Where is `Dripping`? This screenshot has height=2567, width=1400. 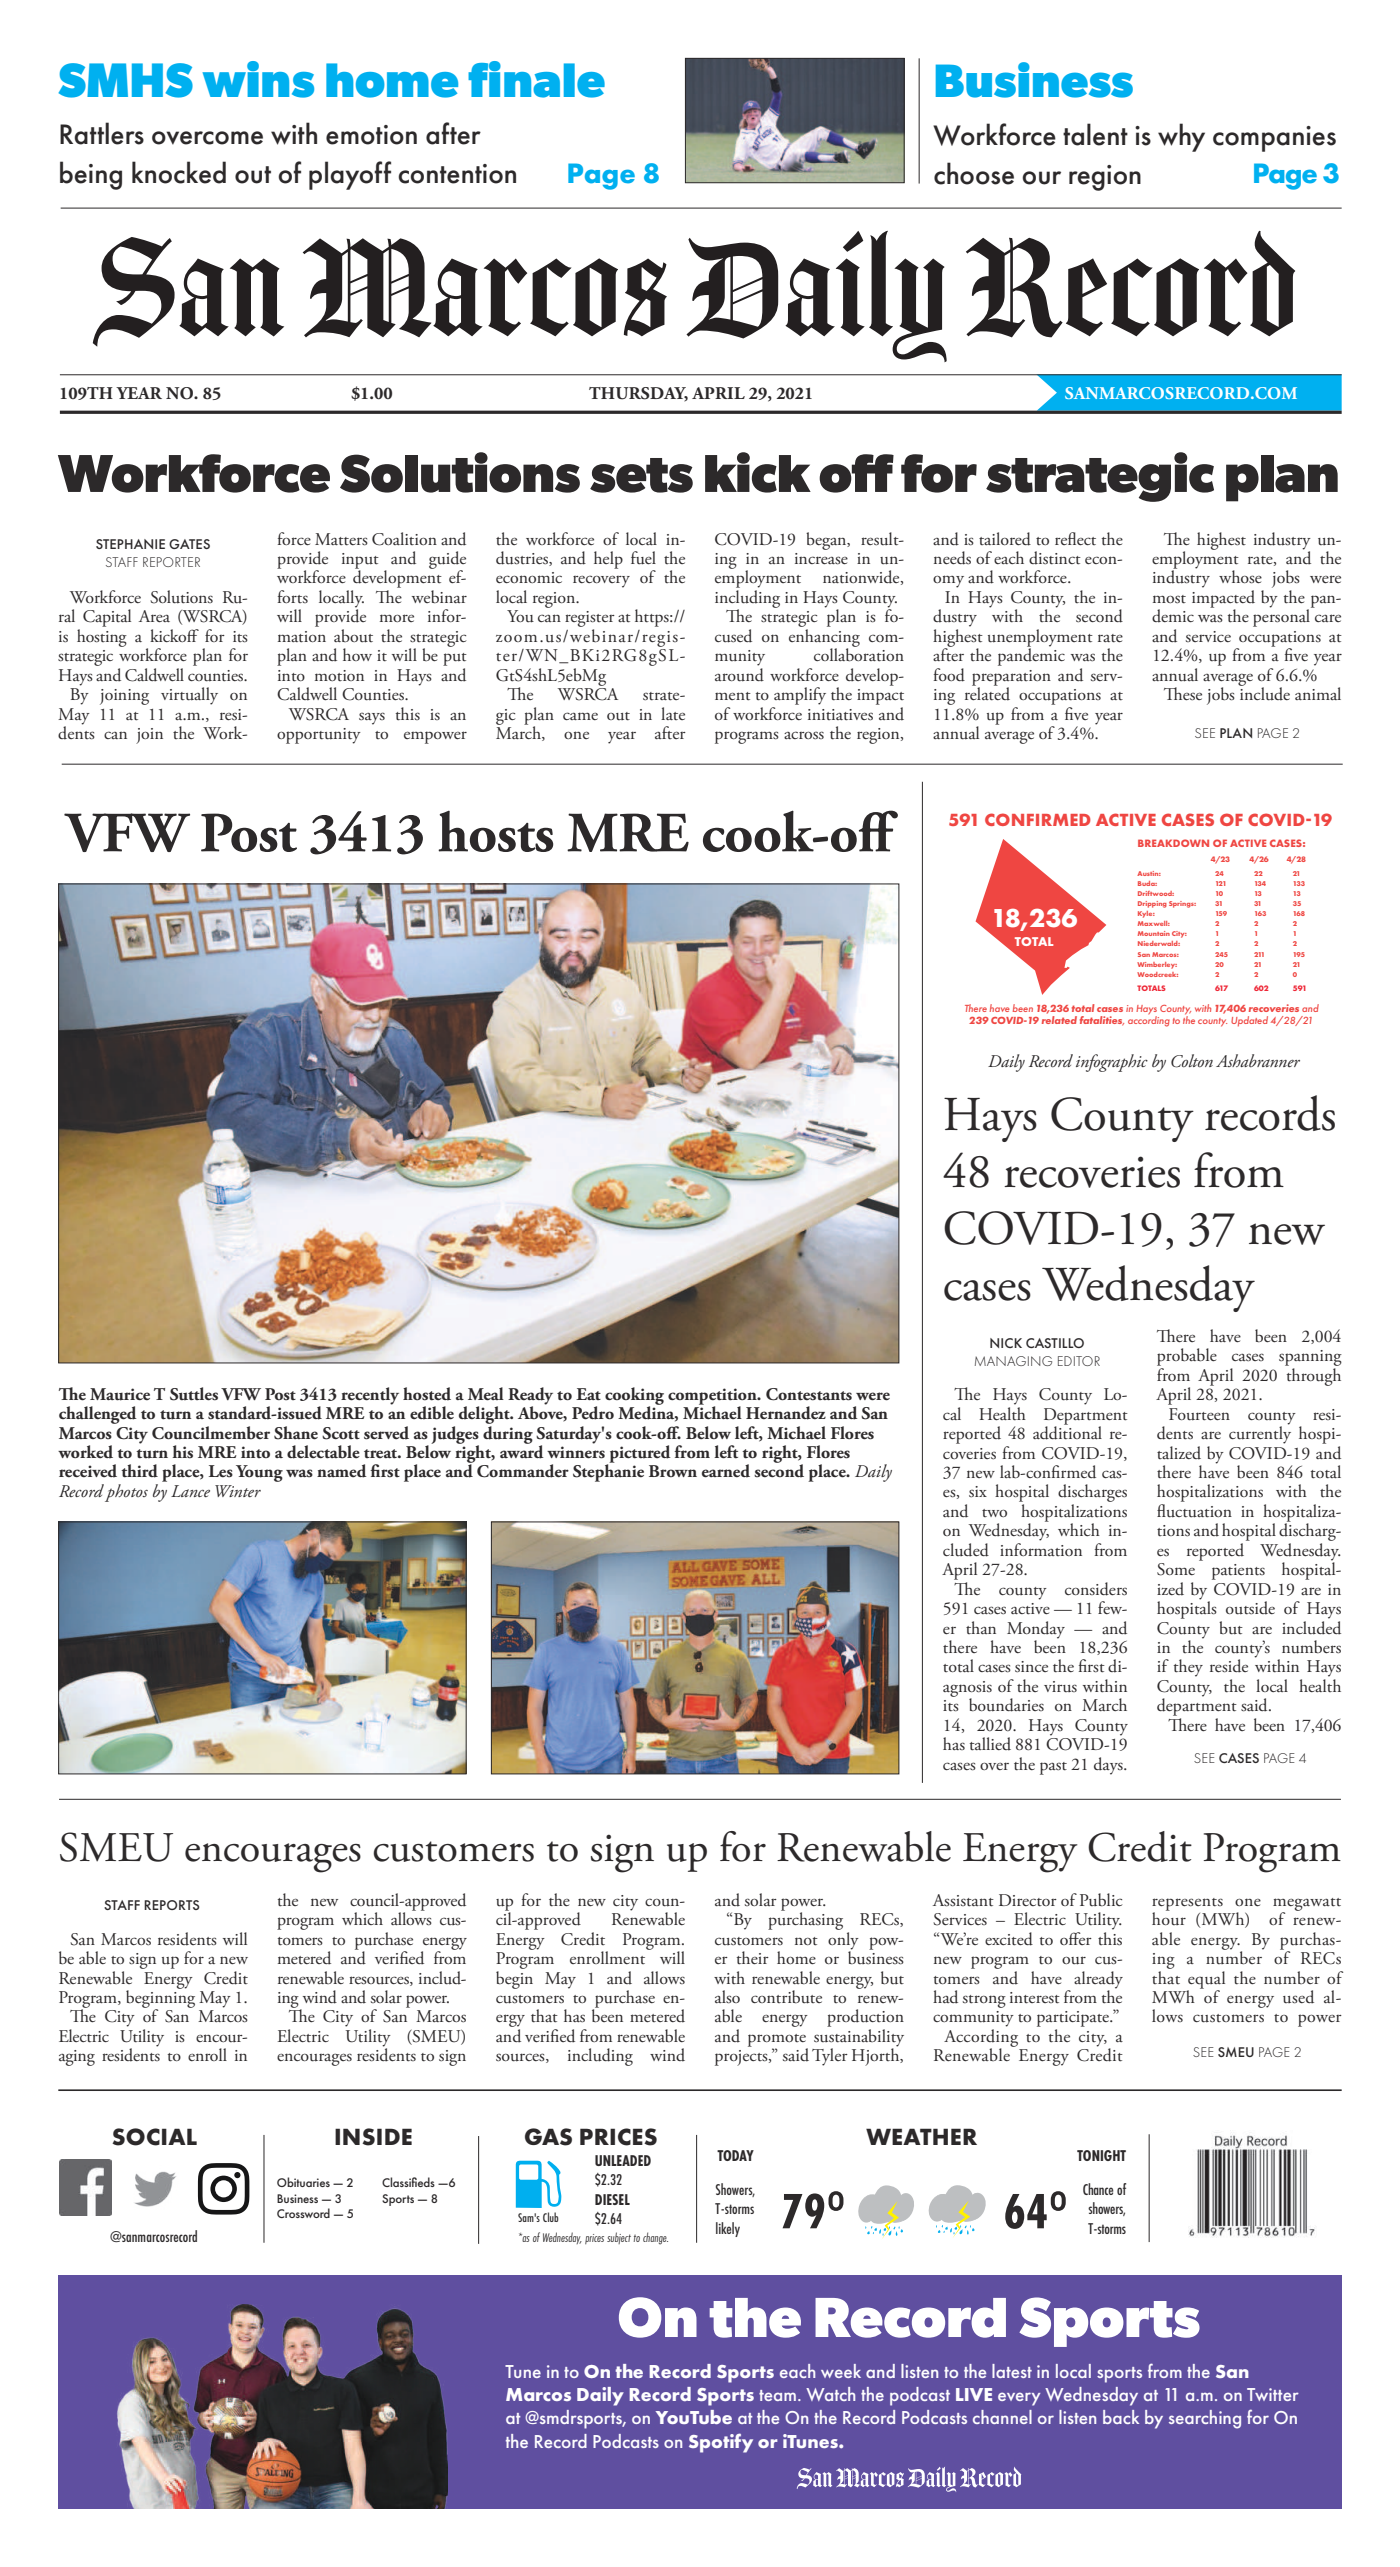
Dripping is located at coordinates (1152, 904).
